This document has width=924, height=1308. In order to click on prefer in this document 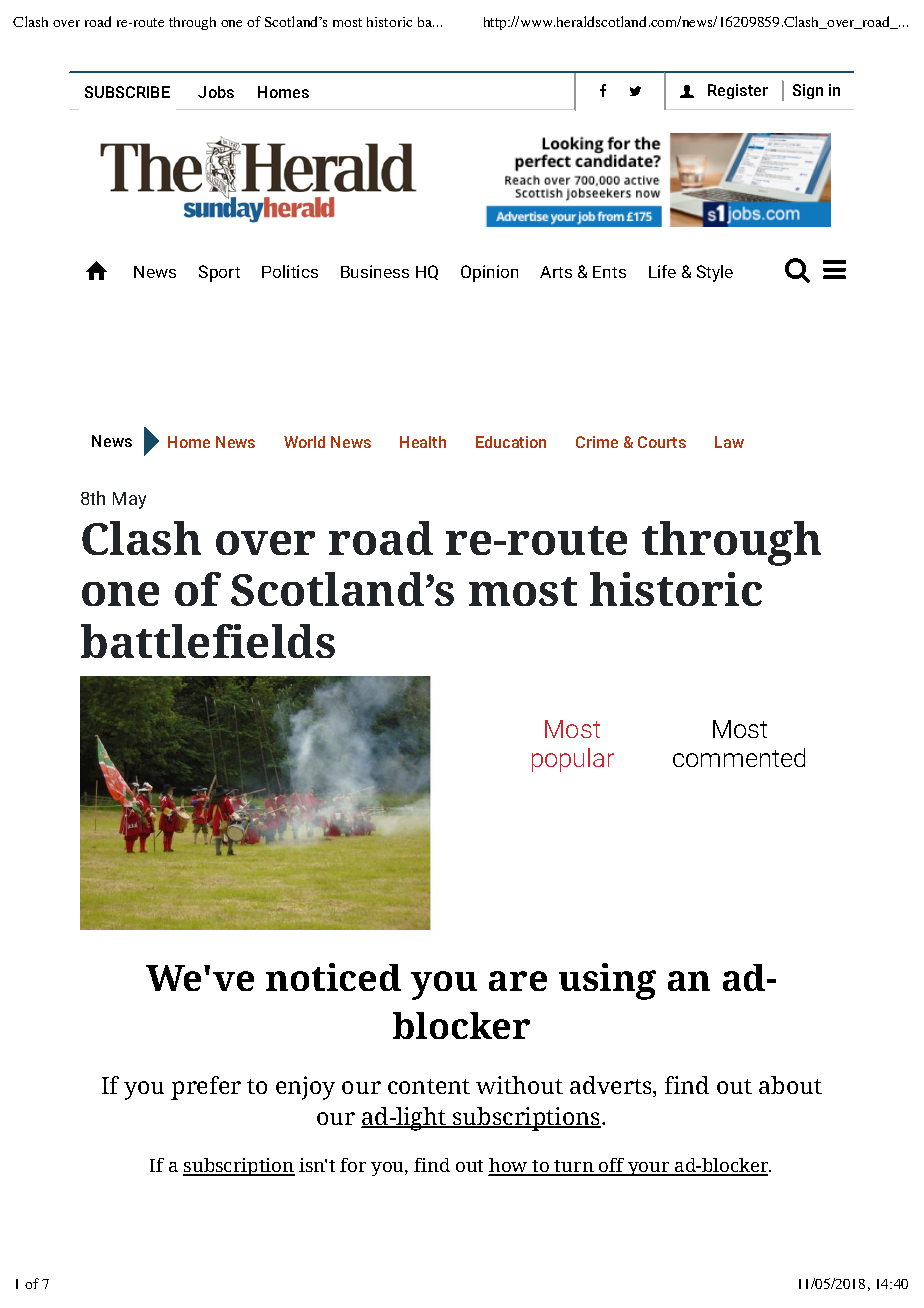, I will do `click(206, 1088)`.
